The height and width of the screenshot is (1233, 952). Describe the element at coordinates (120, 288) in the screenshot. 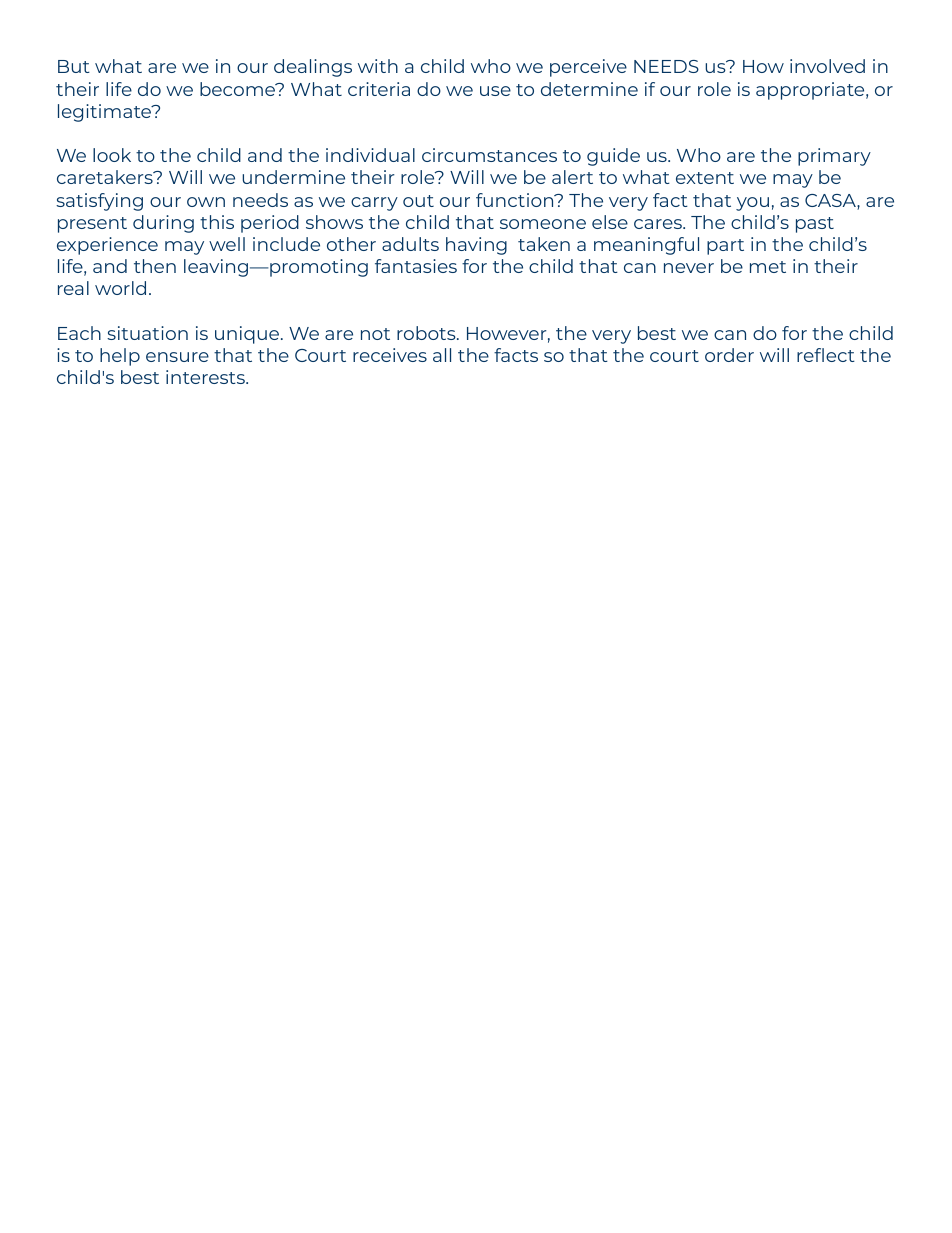

I see `world` at that location.
